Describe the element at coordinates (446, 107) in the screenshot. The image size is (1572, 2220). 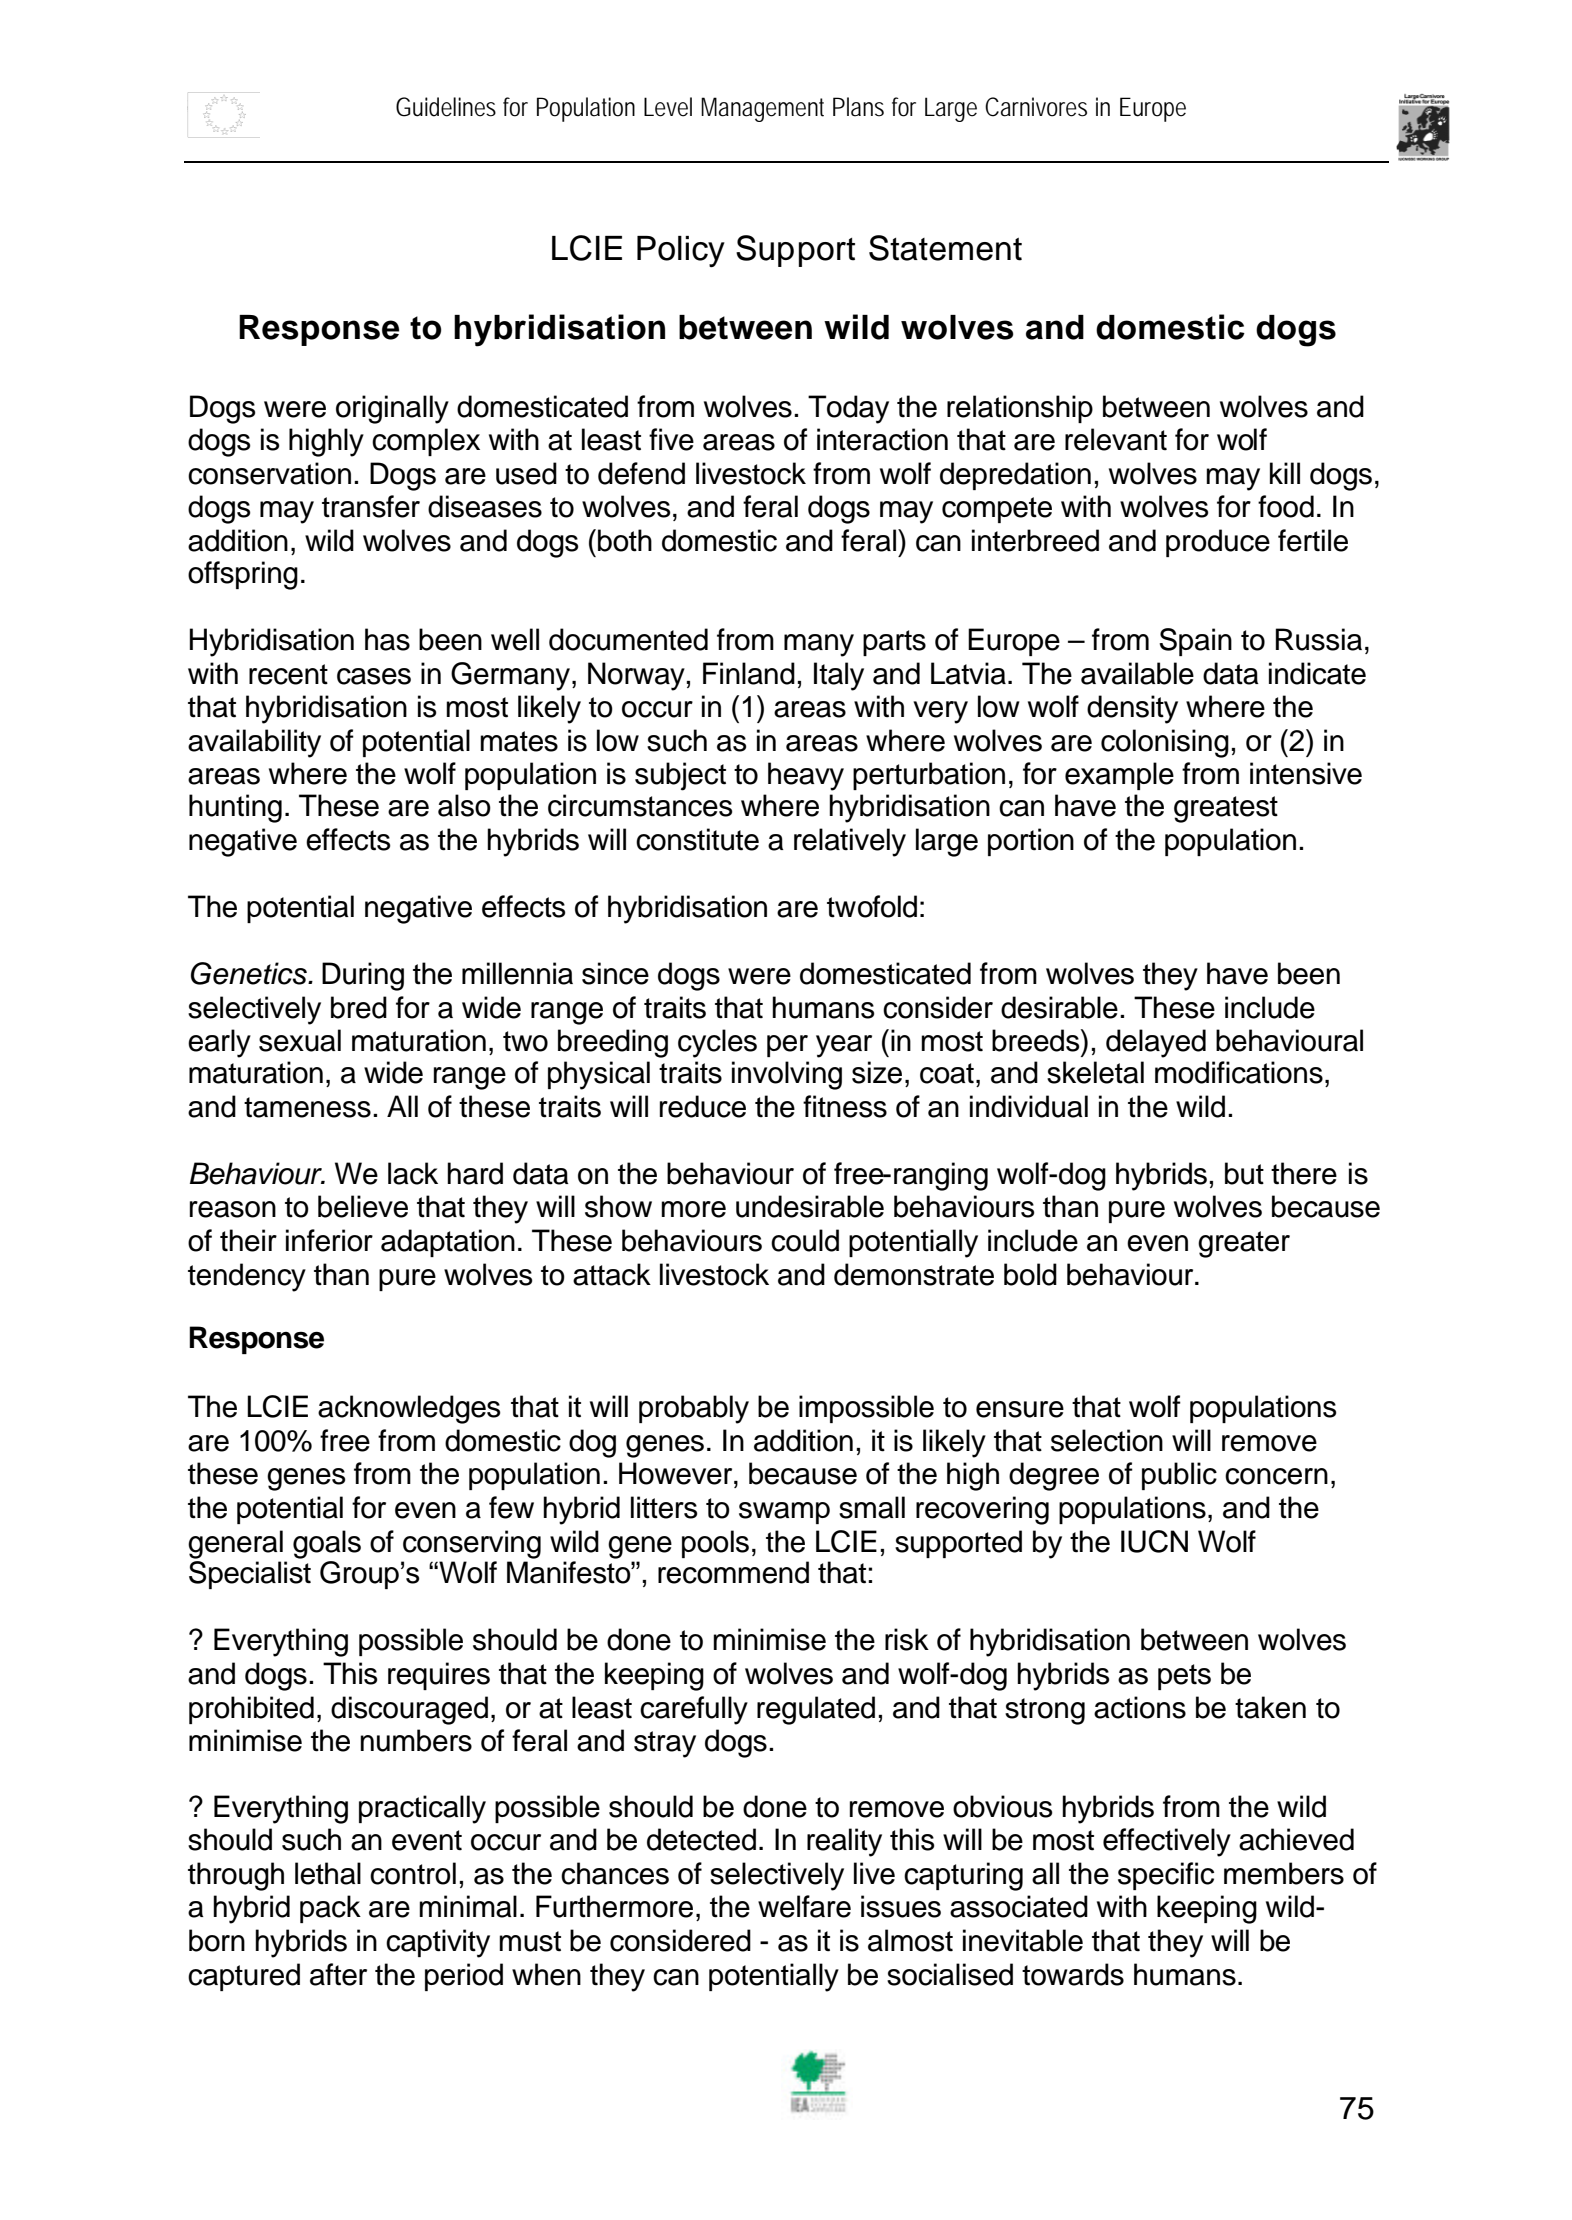
I see `Guidelines` at that location.
